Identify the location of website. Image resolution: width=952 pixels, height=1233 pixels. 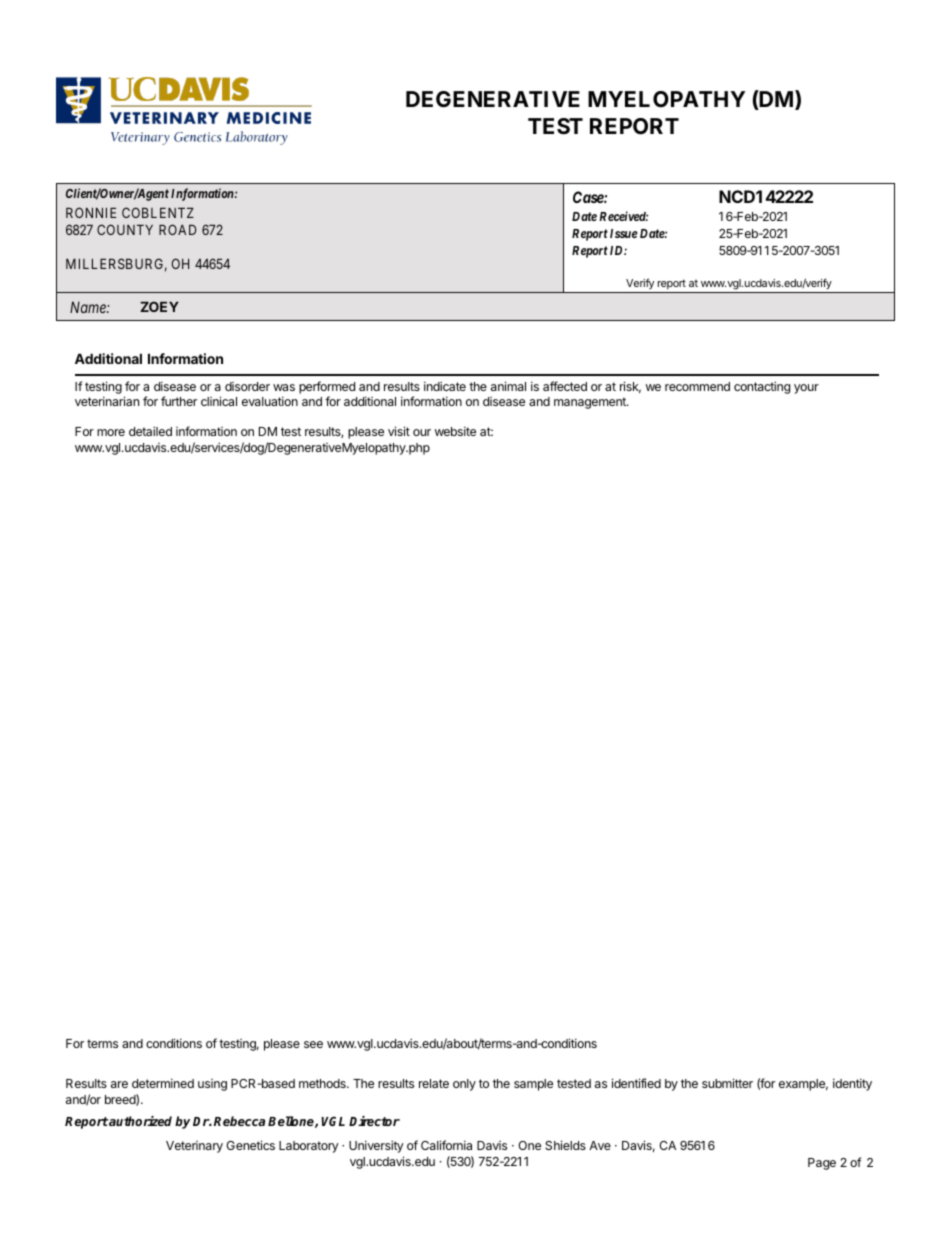
(455, 431).
